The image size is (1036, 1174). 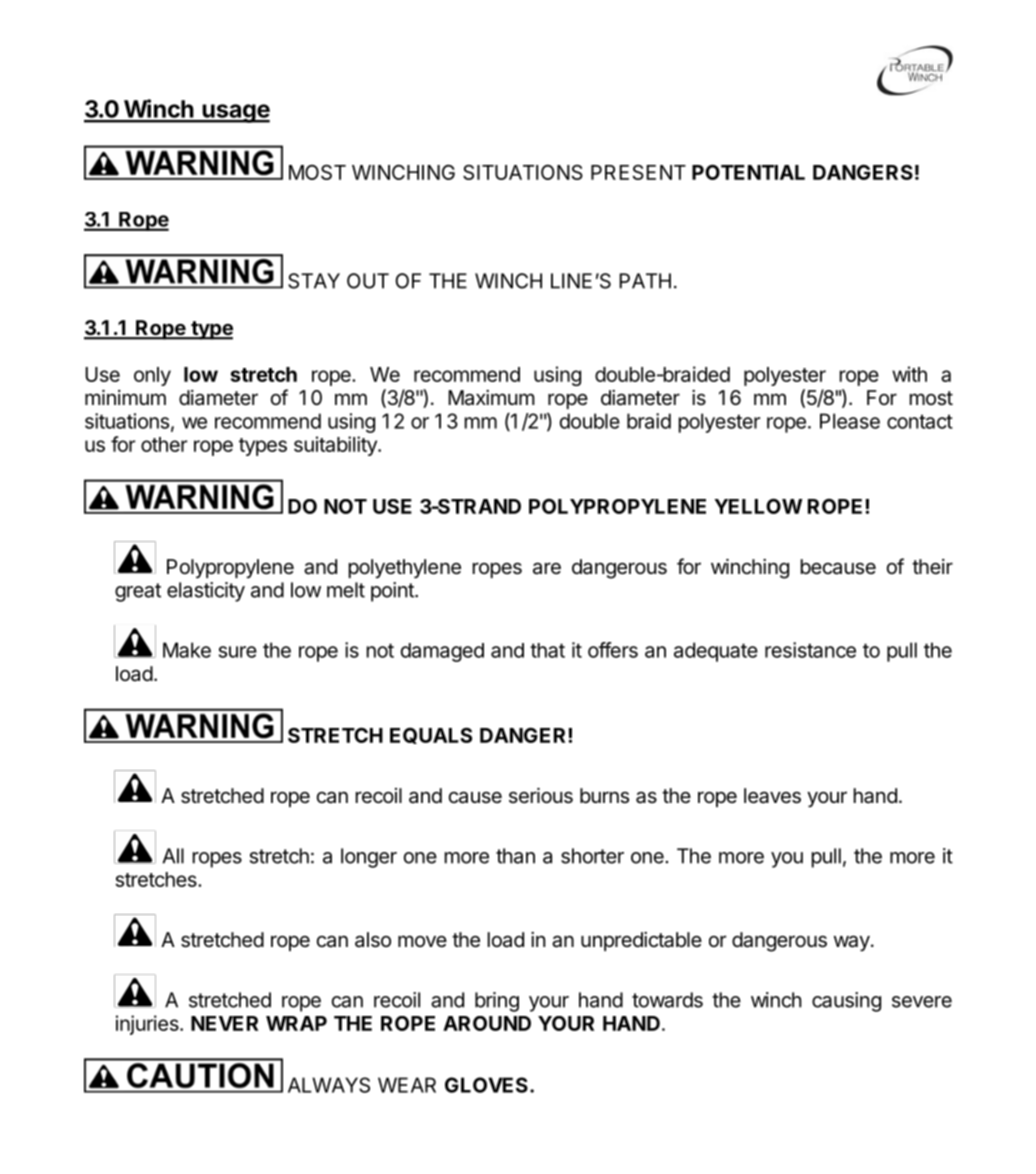 What do you see at coordinates (486, 1085) in the image?
I see `GLOVES` at bounding box center [486, 1085].
